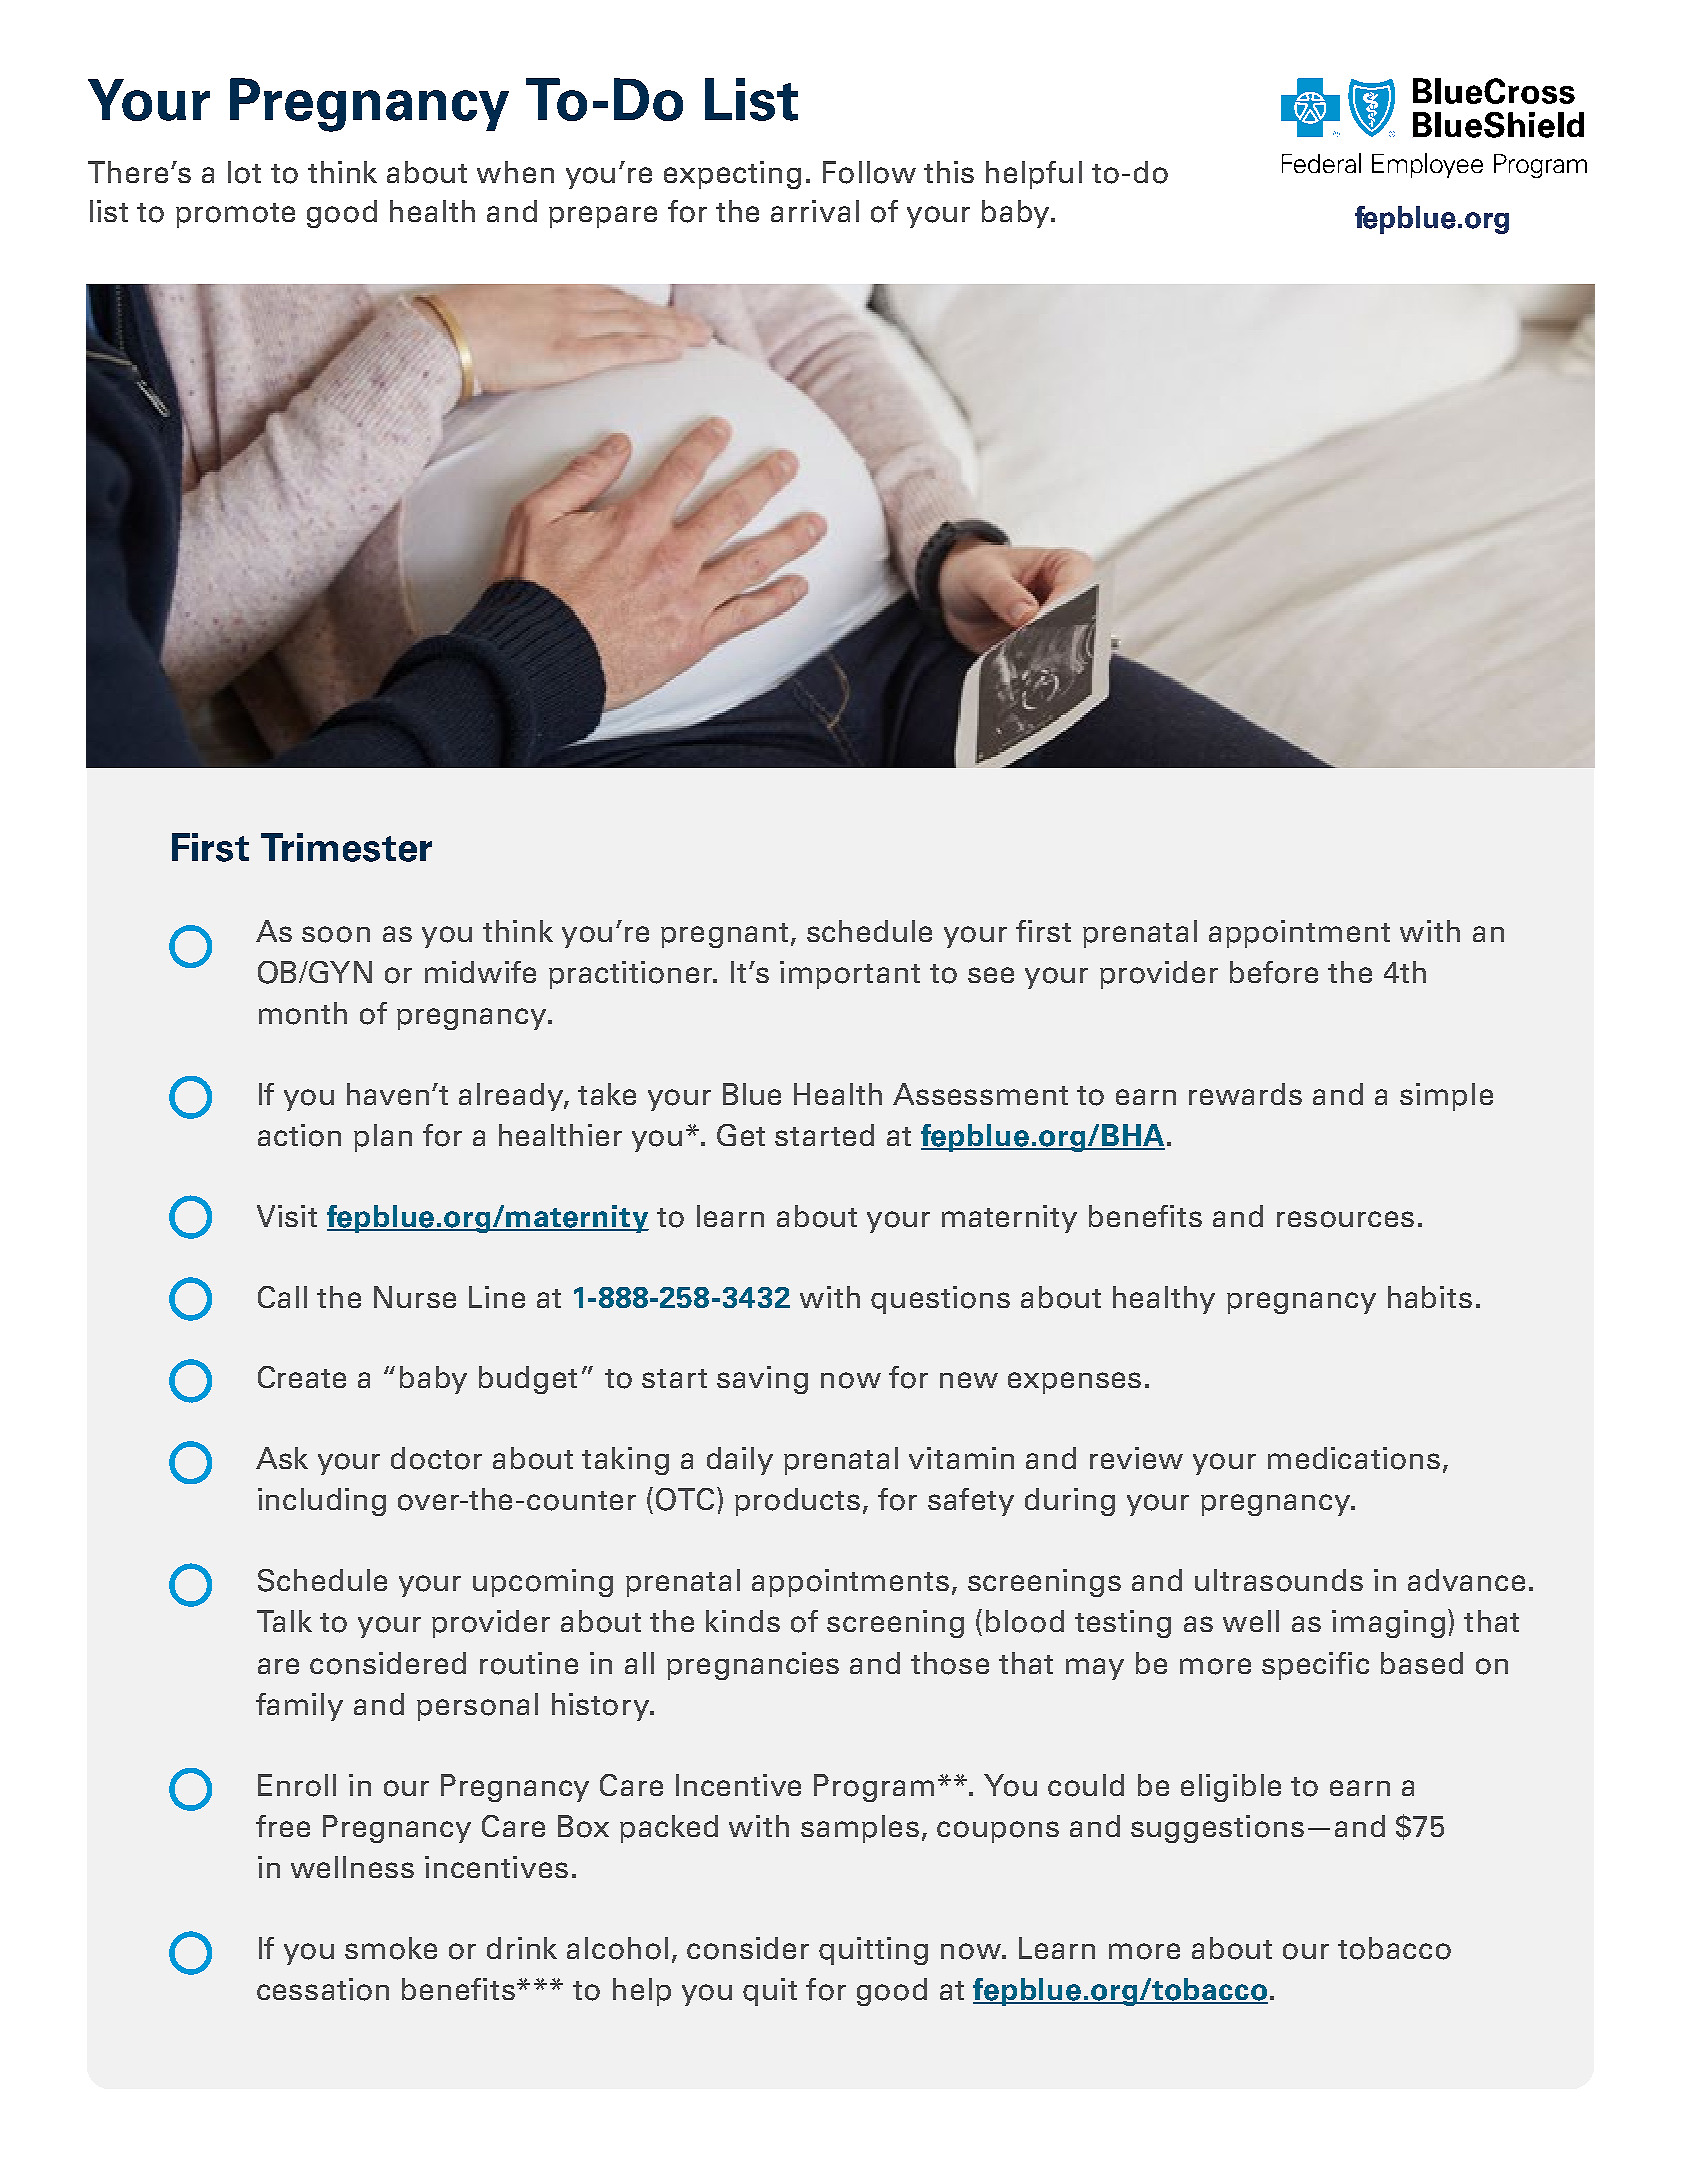 The width and height of the page is (1681, 2176). I want to click on questions, so click(940, 1300).
